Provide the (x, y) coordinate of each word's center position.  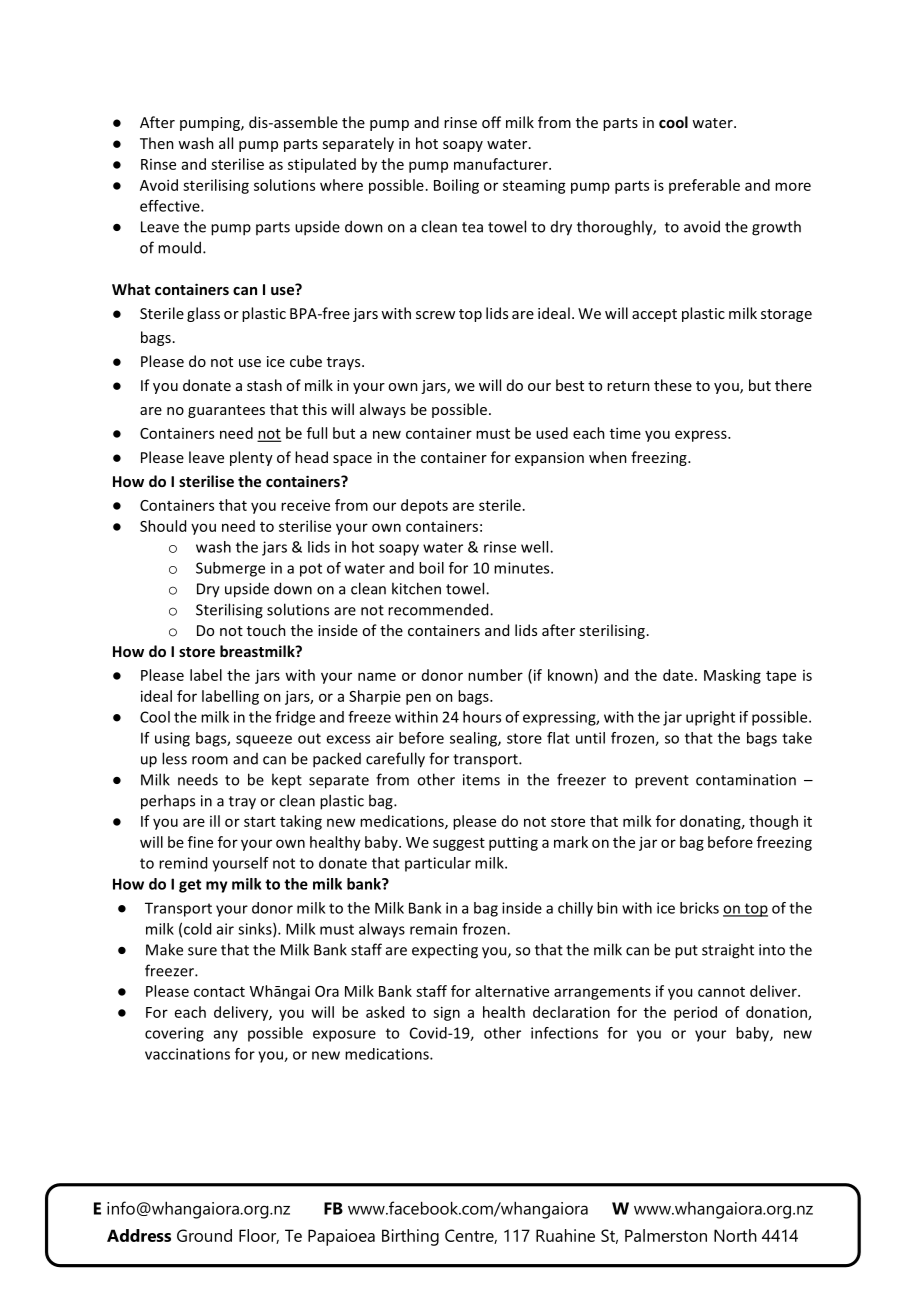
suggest (459, 844)
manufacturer (502, 164)
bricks (699, 908)
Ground (204, 1235)
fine (200, 842)
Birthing (410, 1237)
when (608, 457)
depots (424, 506)
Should (163, 526)
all (226, 143)
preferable (704, 186)
